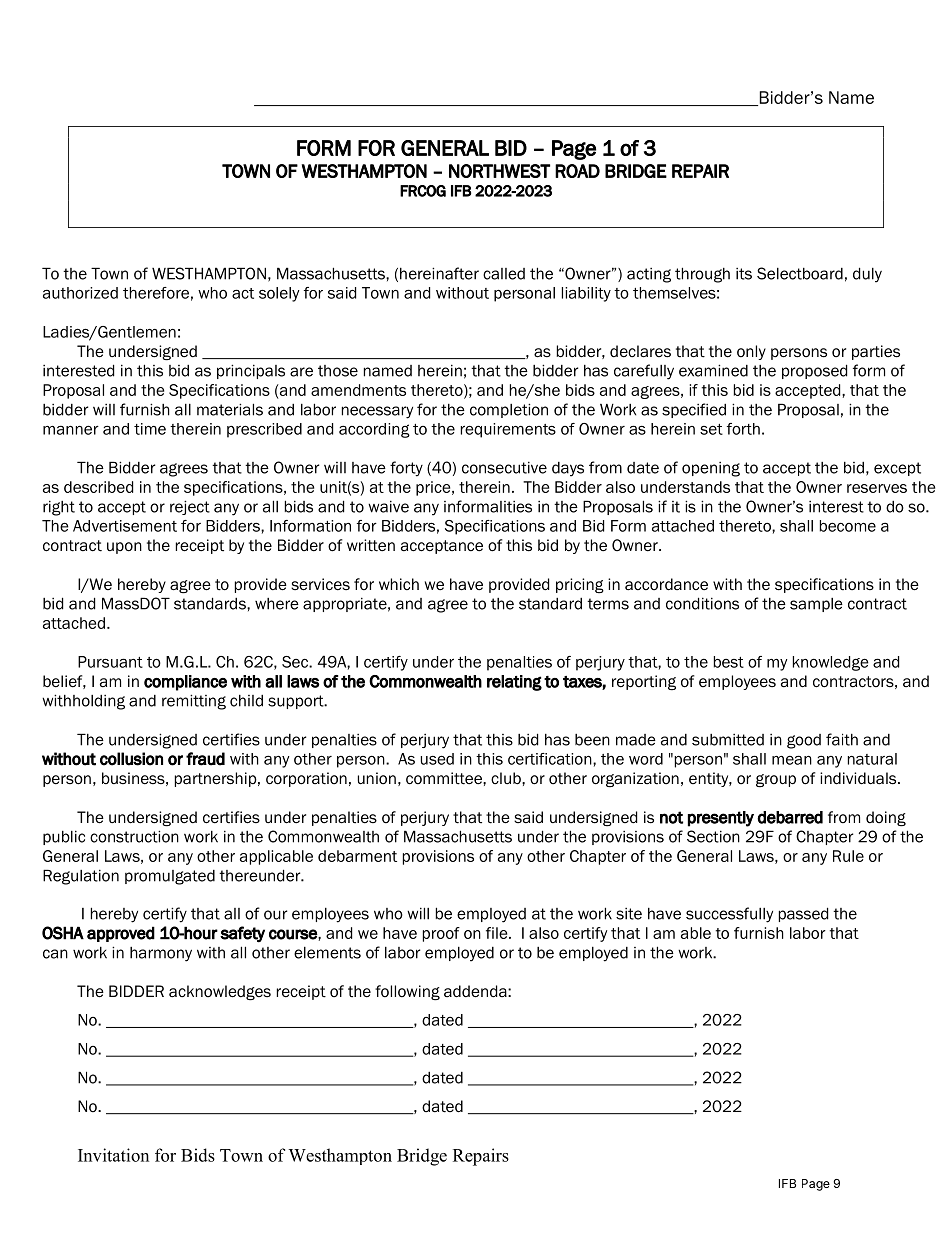  What do you see at coordinates (185, 683) in the page?
I see `compliance` at bounding box center [185, 683].
